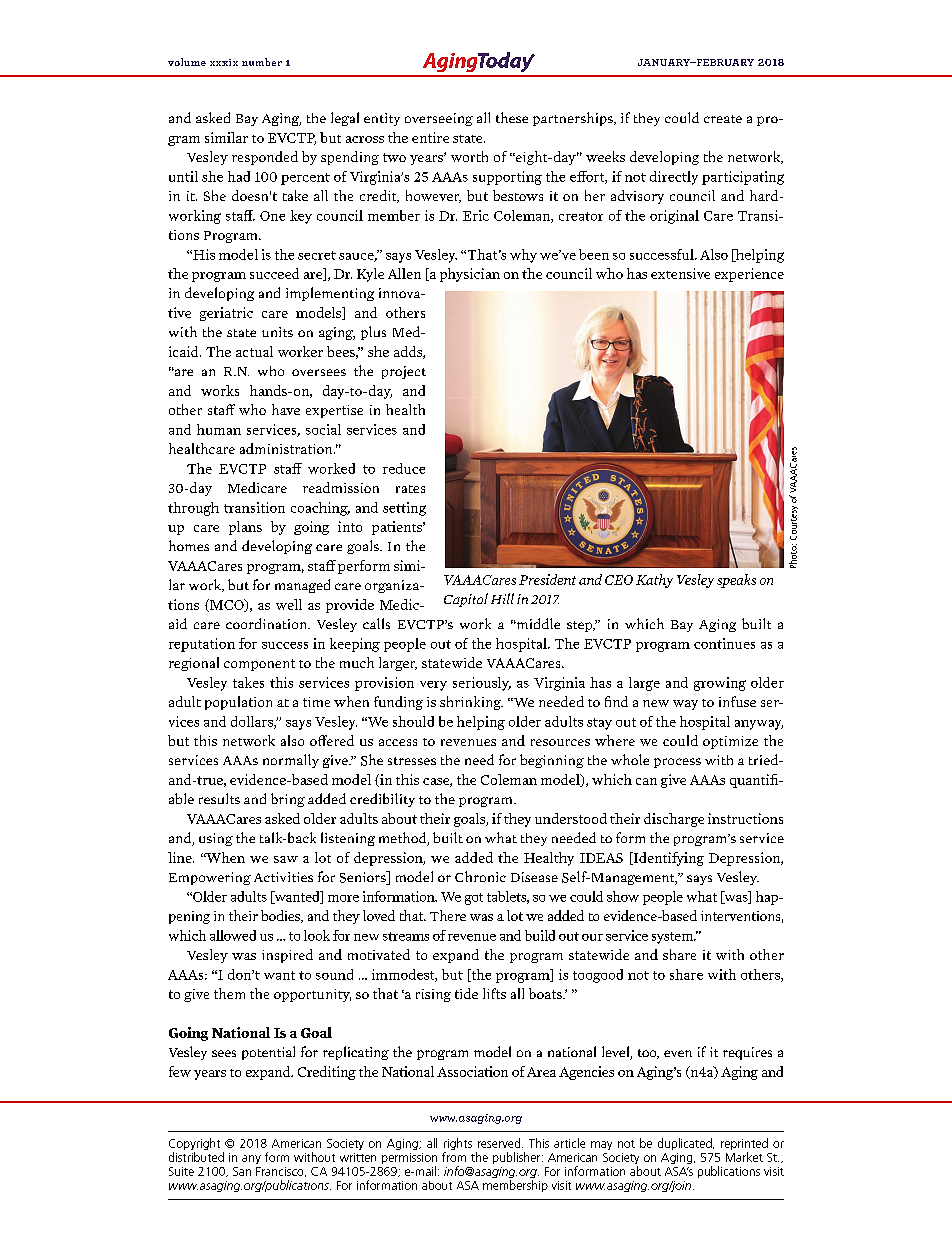 The height and width of the image is (1233, 952). What do you see at coordinates (245, 528) in the image?
I see `plans` at bounding box center [245, 528].
